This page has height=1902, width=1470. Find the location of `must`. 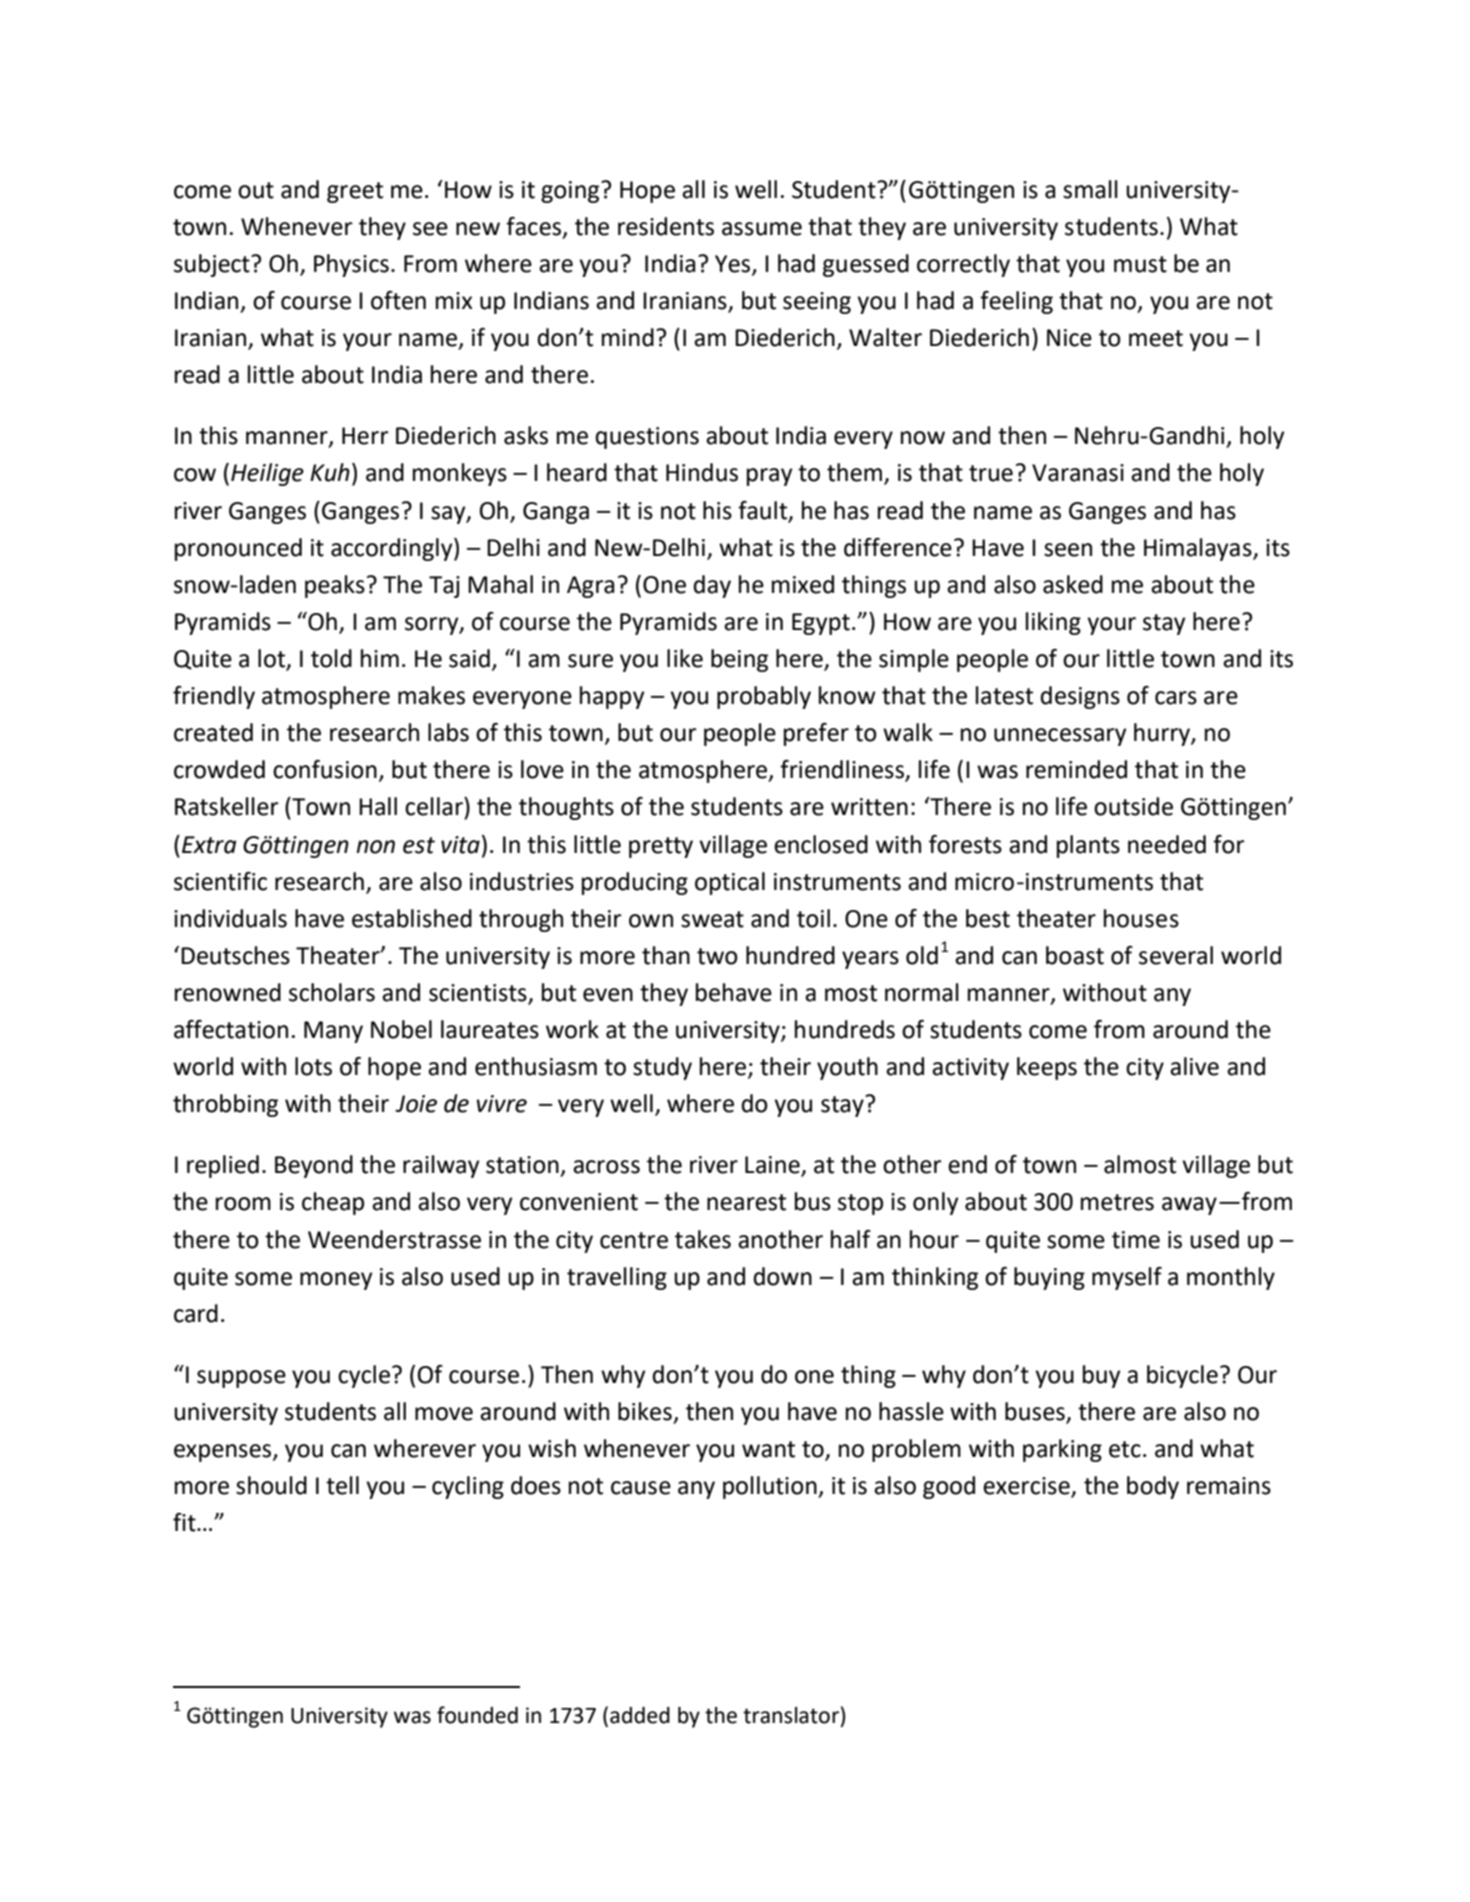

must is located at coordinates (1140, 264).
